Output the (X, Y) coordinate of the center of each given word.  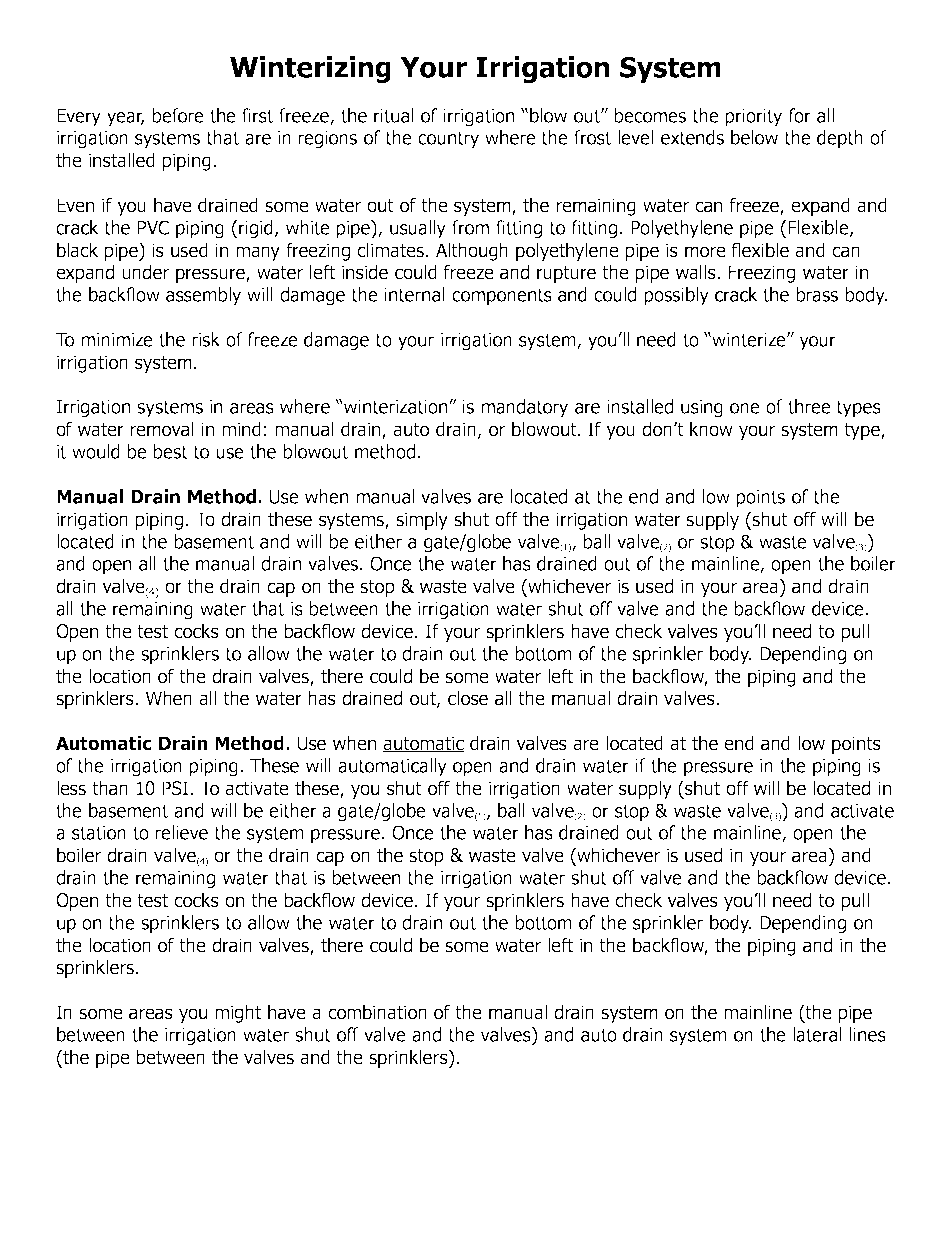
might (238, 1013)
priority (753, 118)
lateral (817, 1034)
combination (377, 1012)
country (448, 140)
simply (422, 520)
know (711, 429)
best (170, 451)
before (178, 115)
